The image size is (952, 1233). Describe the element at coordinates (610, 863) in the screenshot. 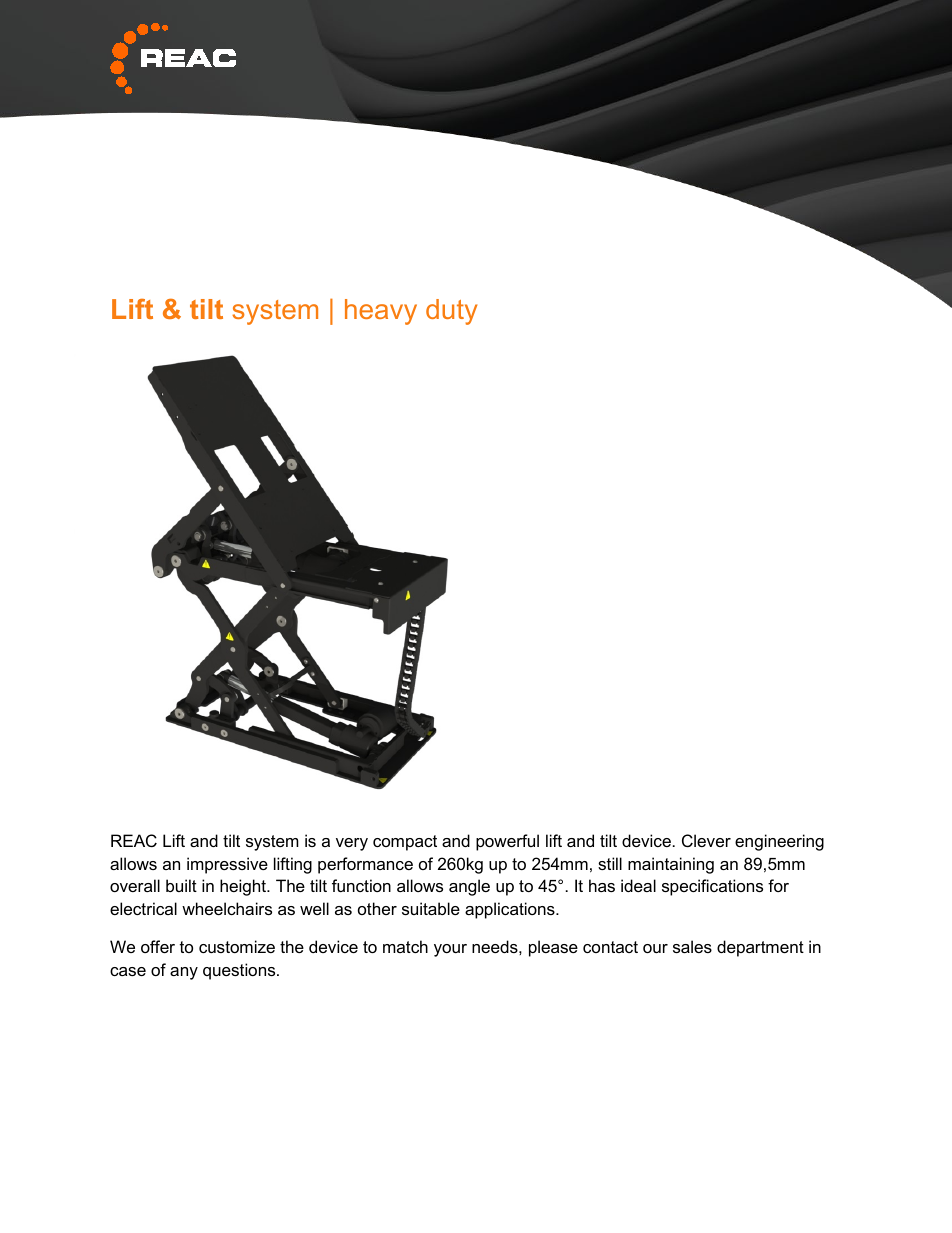

I see `still` at that location.
